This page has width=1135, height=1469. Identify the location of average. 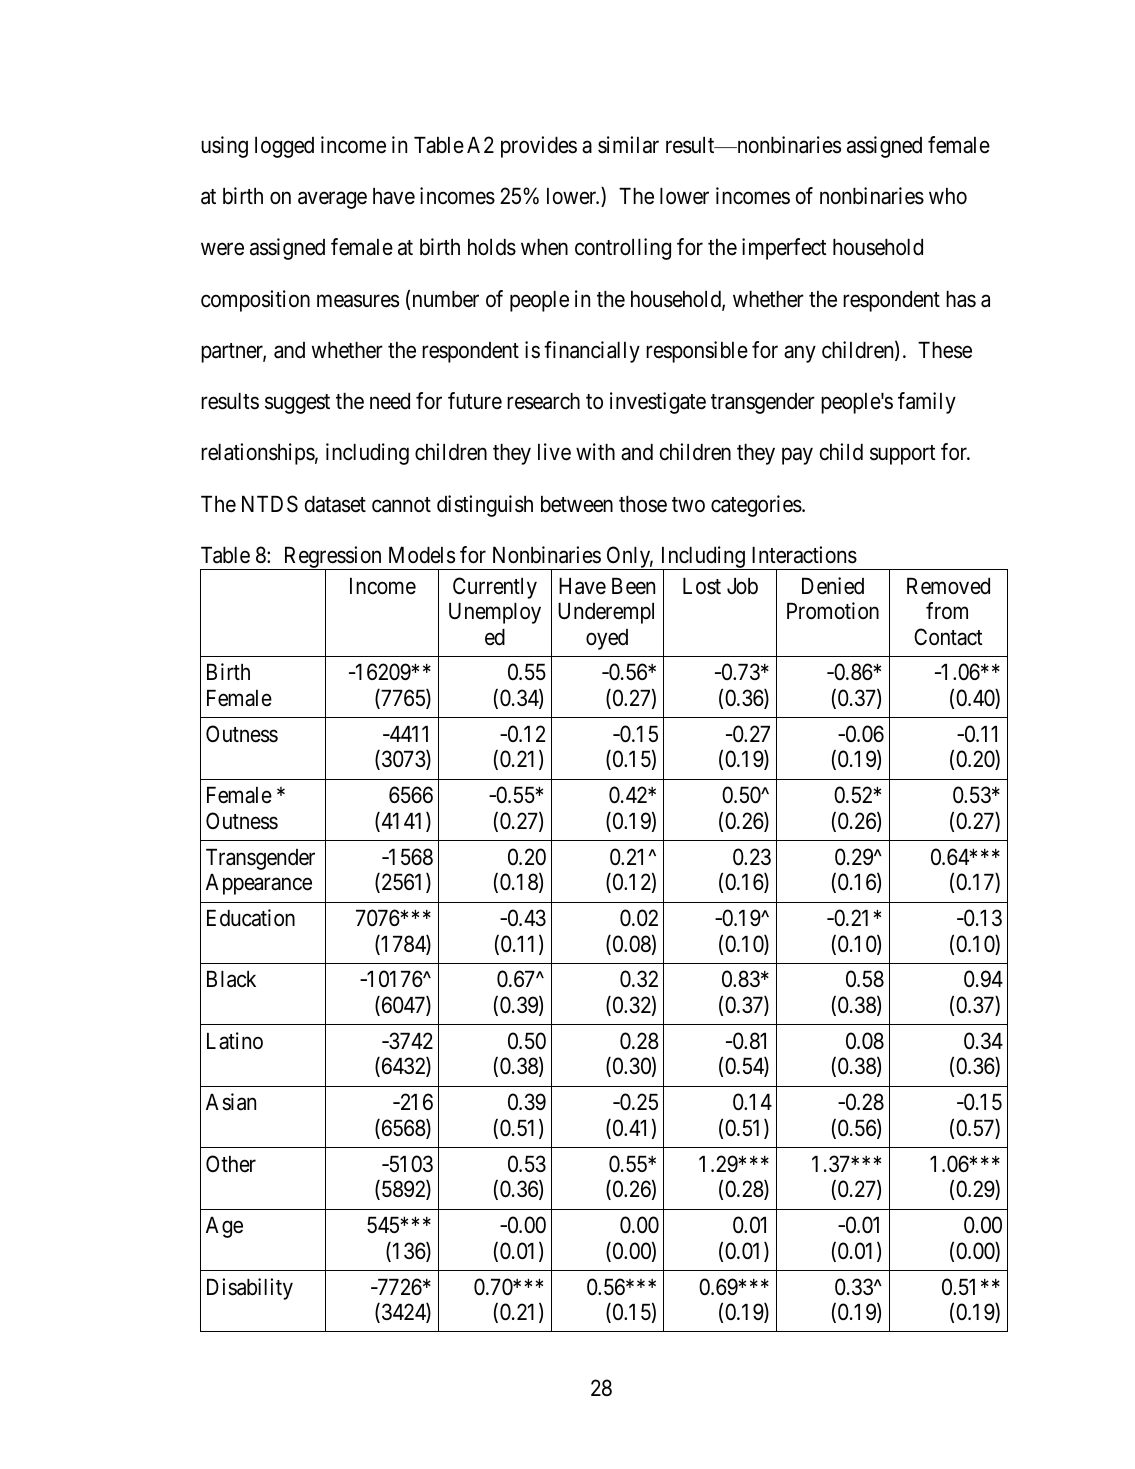
(332, 200).
